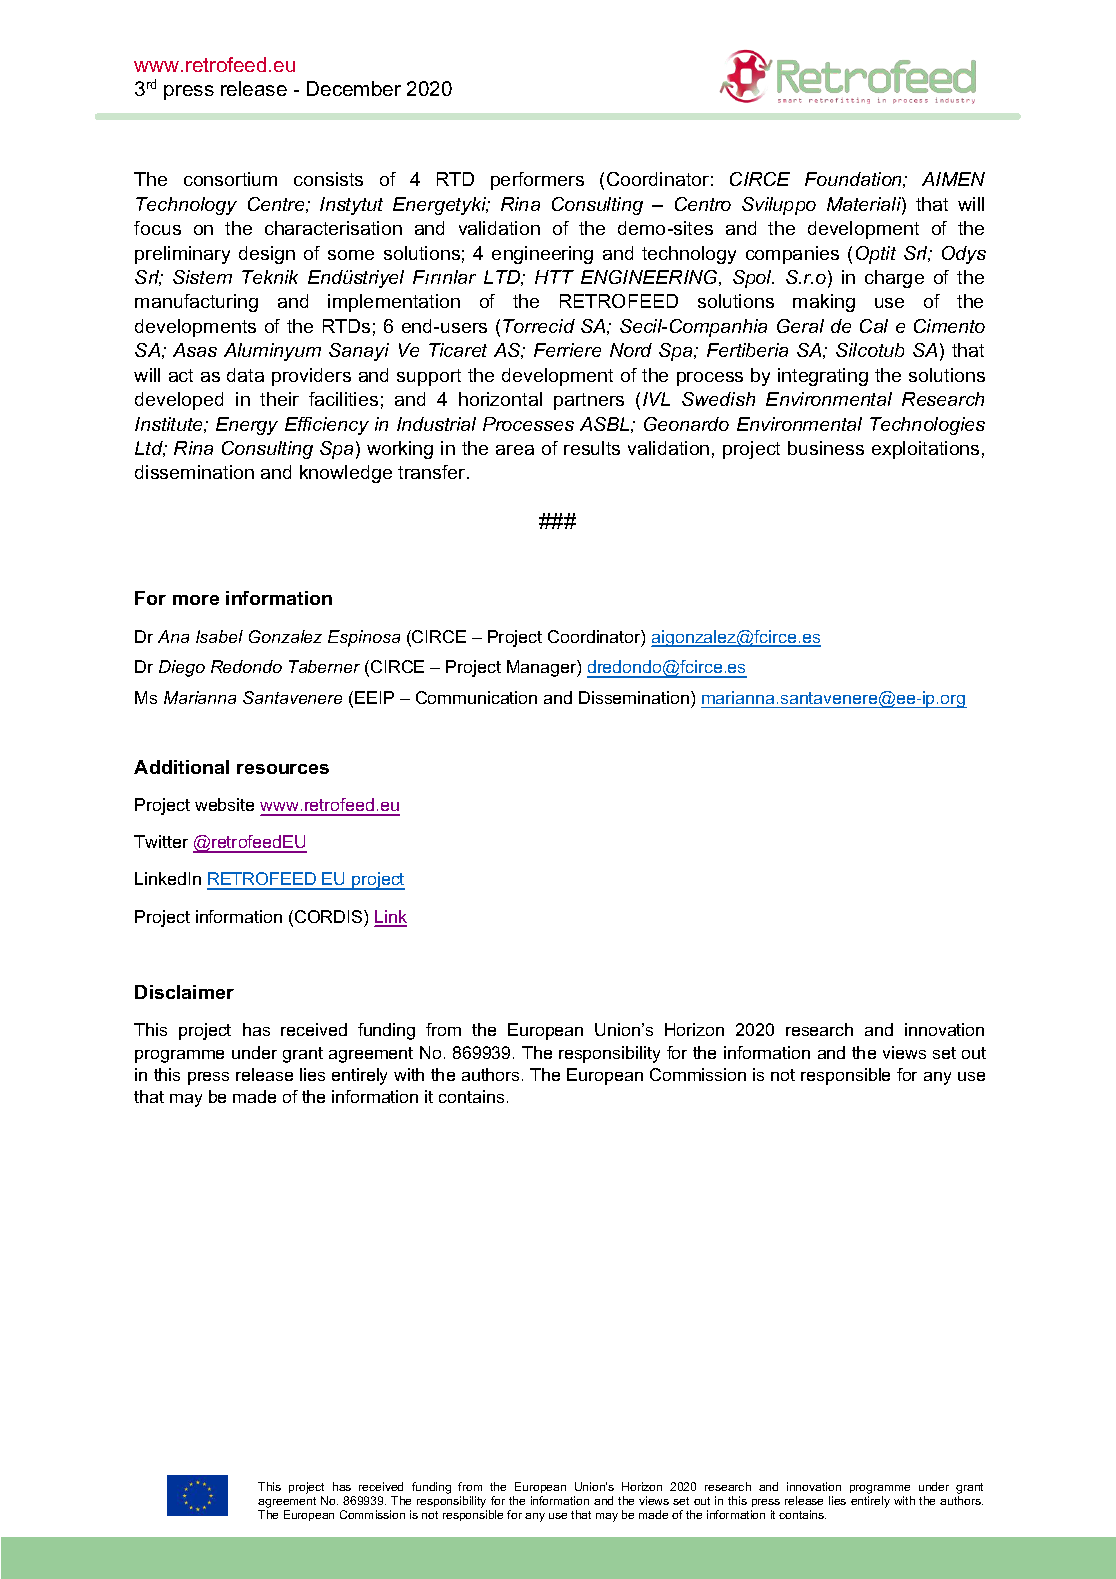 The height and width of the image is (1579, 1116). I want to click on business, so click(826, 448).
